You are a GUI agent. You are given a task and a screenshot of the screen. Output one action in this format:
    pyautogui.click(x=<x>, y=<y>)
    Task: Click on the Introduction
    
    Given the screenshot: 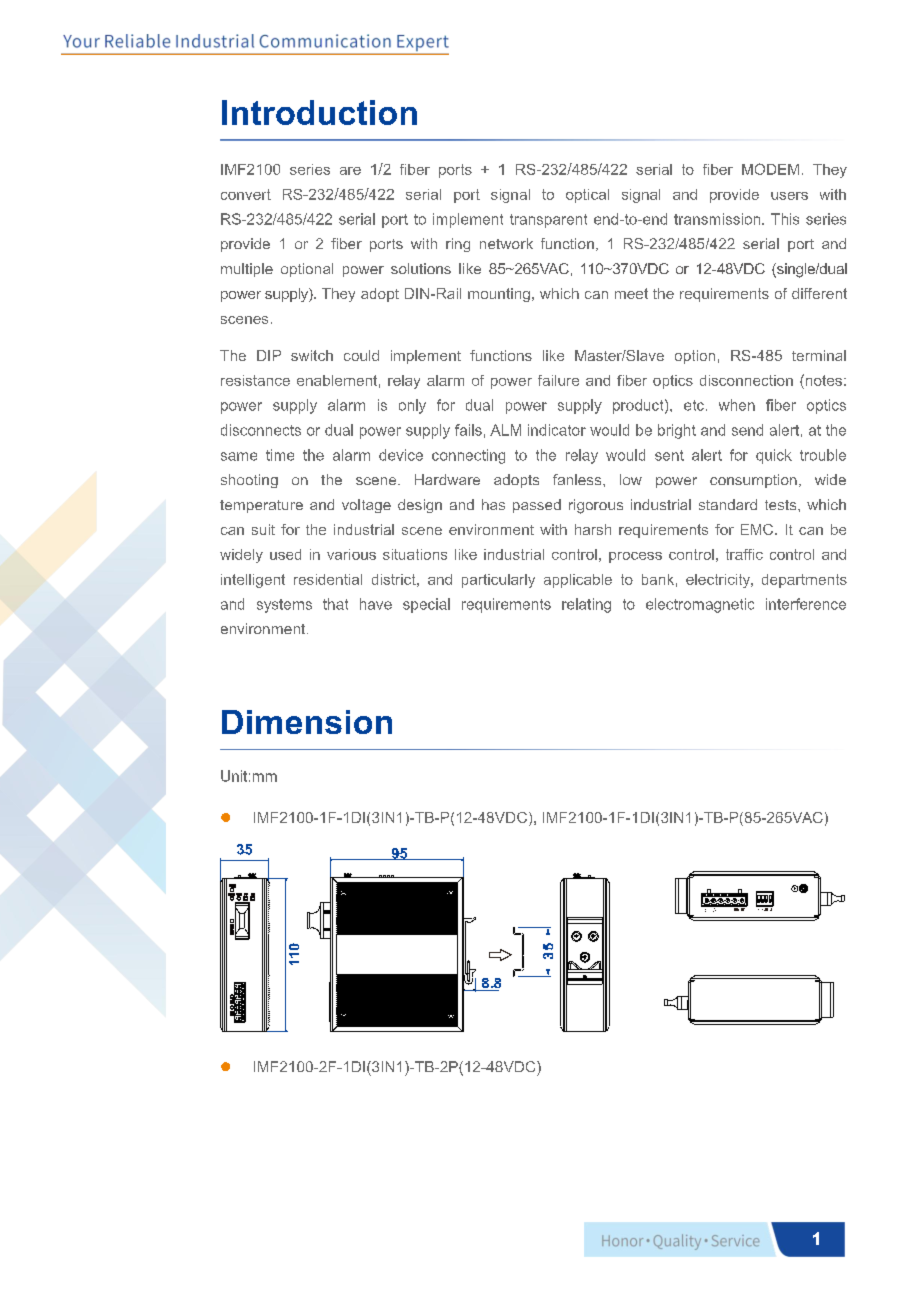 What is the action you would take?
    pyautogui.click(x=319, y=112)
